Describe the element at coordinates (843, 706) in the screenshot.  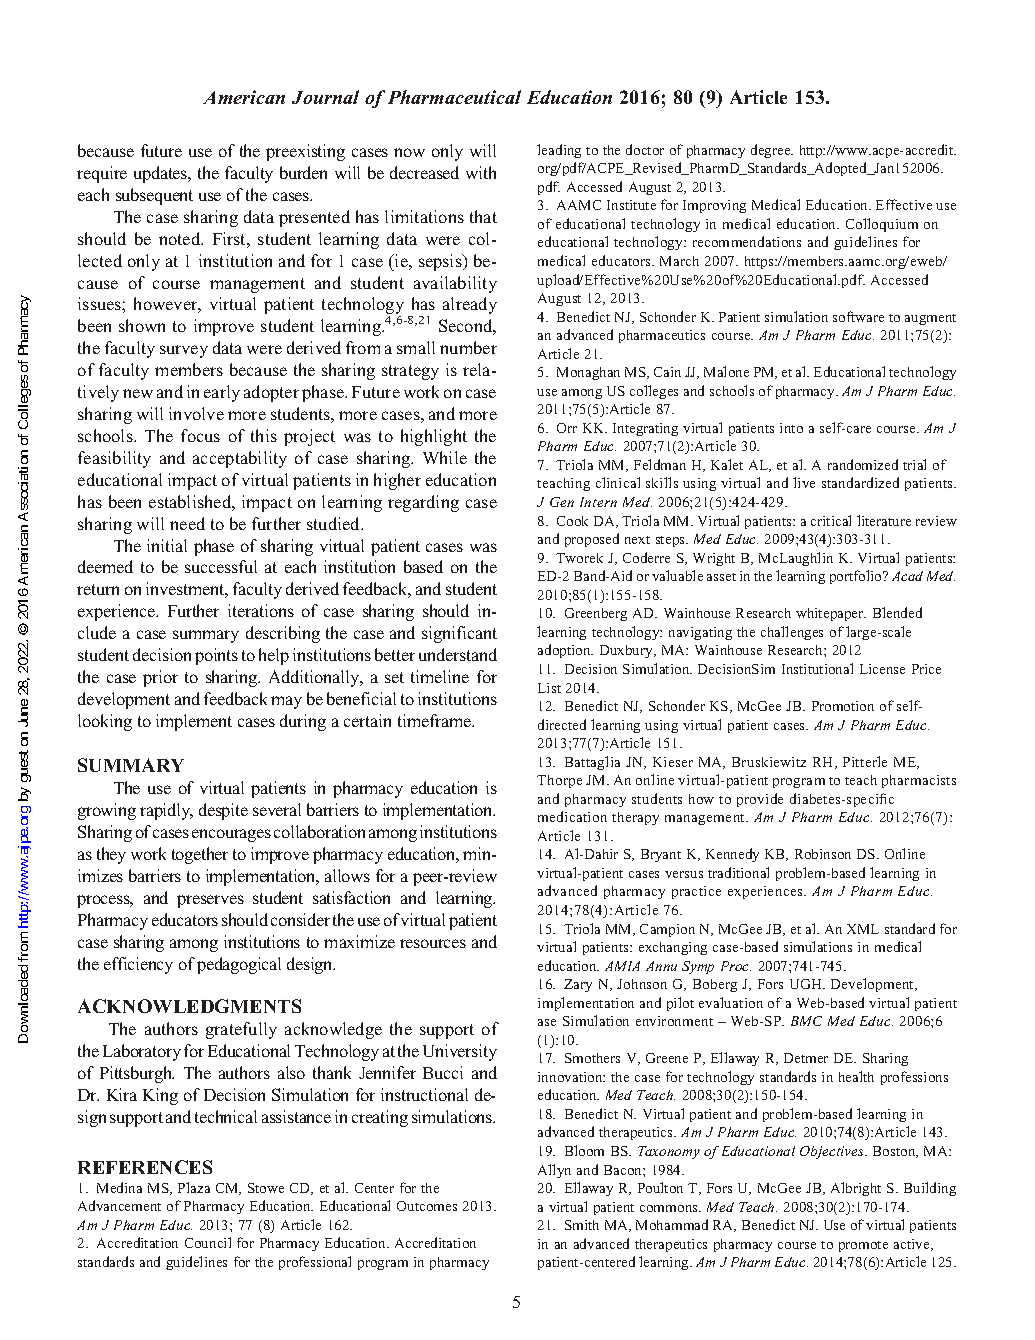
I see `Promotion` at that location.
